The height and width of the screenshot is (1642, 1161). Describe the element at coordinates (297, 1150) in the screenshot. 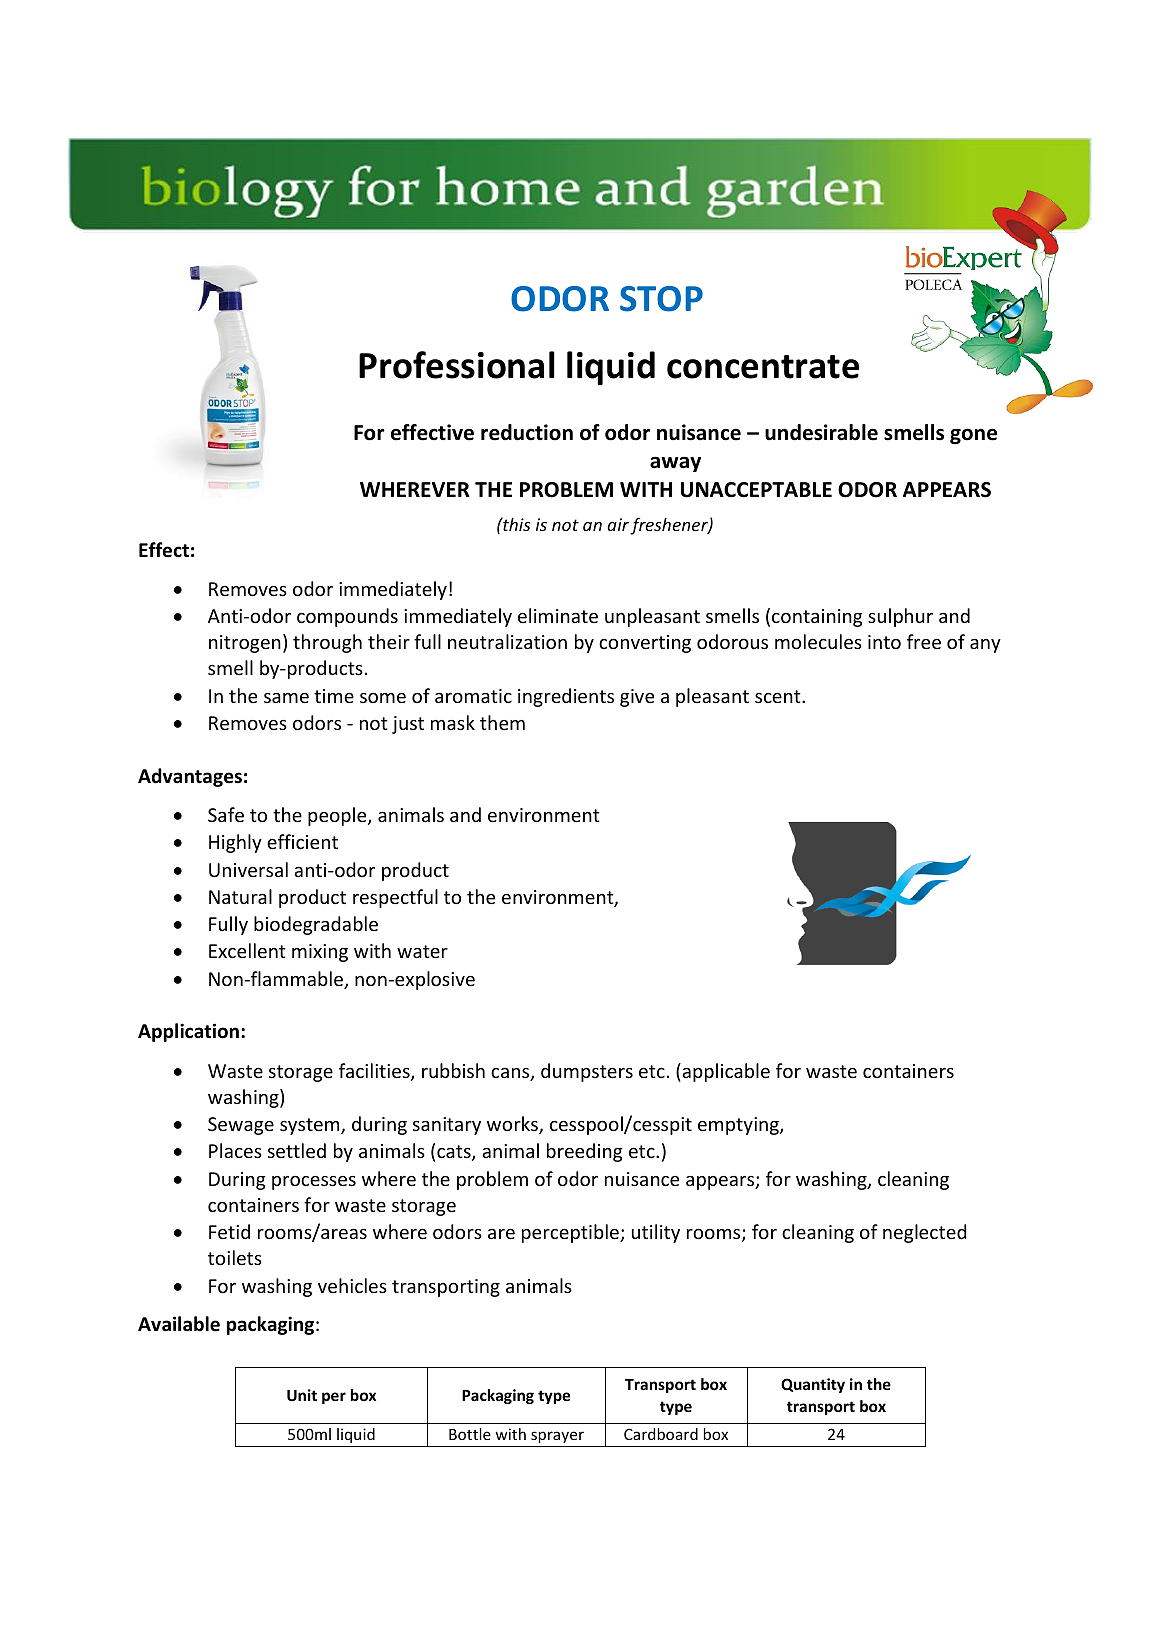

I see `settled` at that location.
